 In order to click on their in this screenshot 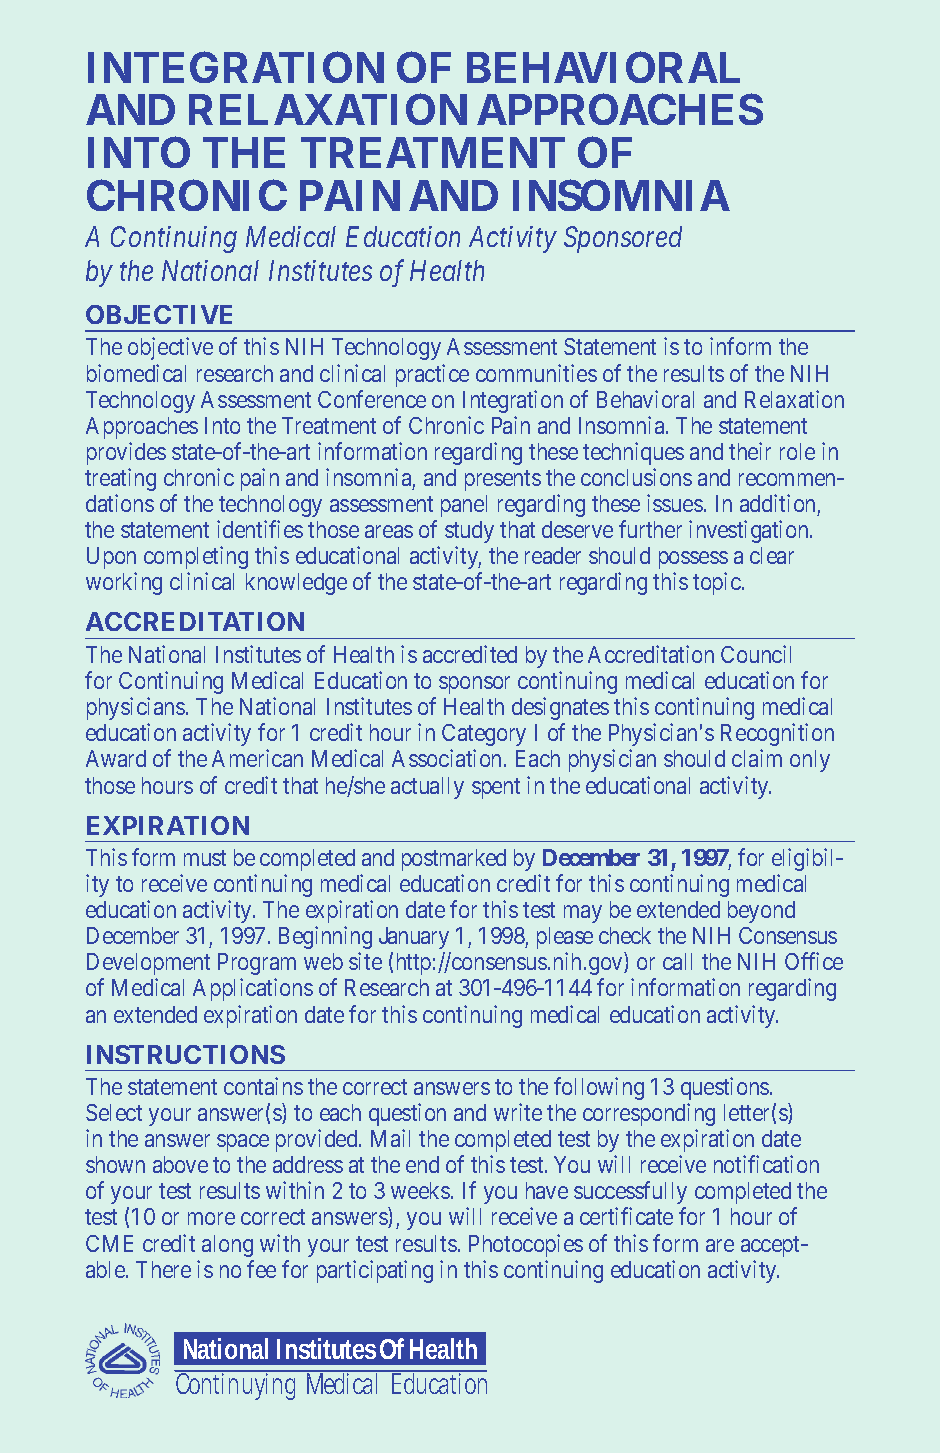, I will do `click(750, 451)`.
